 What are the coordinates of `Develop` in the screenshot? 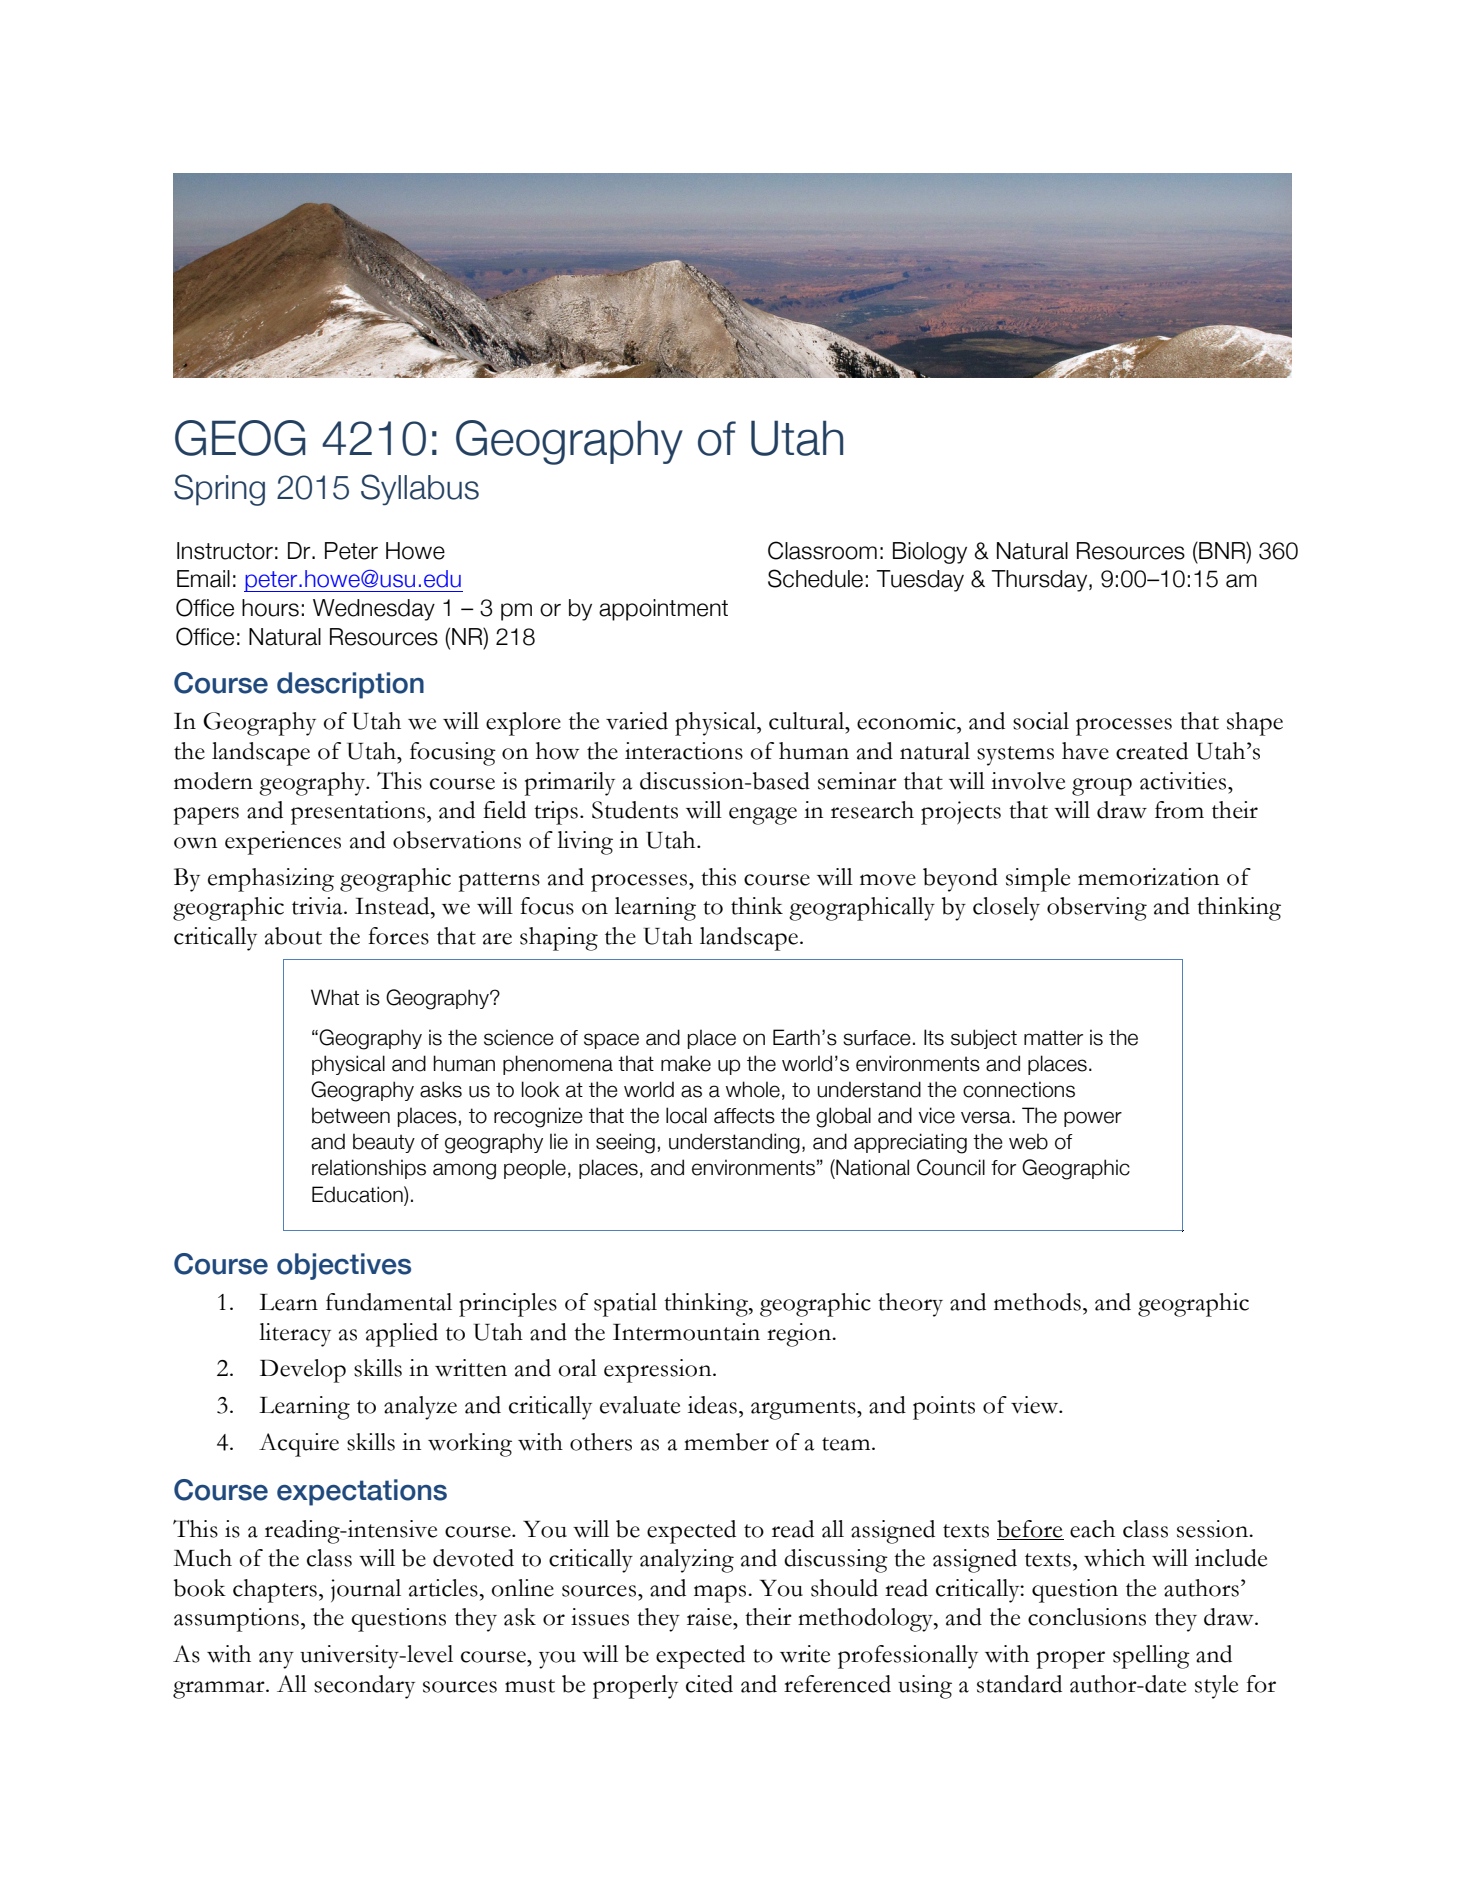 It's located at (303, 1371).
